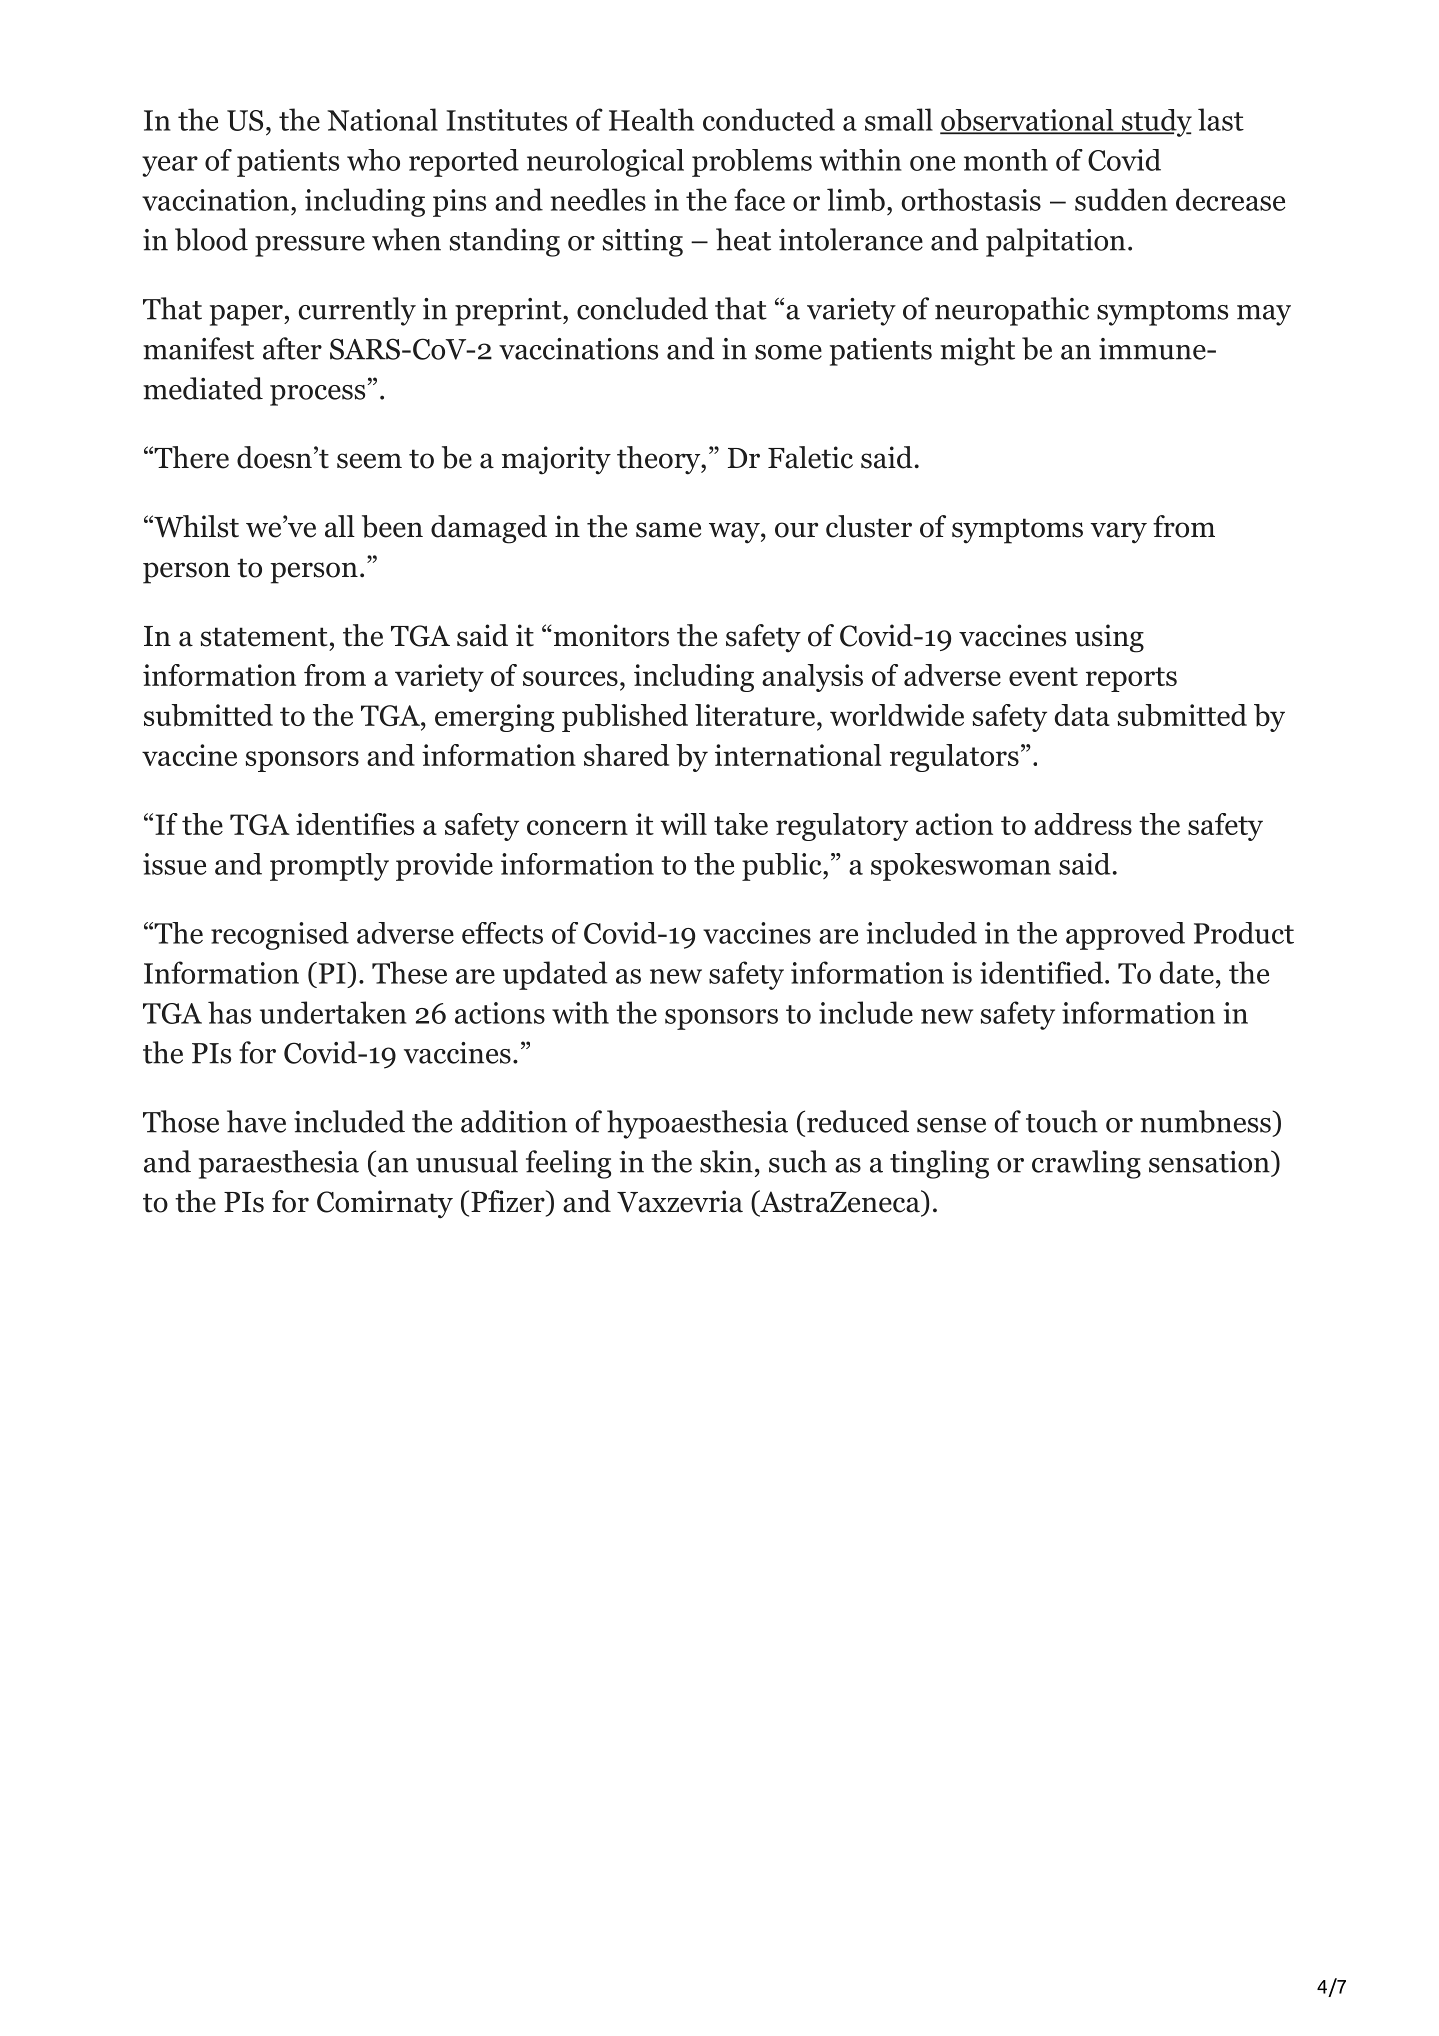  What do you see at coordinates (812, 678) in the screenshot?
I see `analysis` at bounding box center [812, 678].
